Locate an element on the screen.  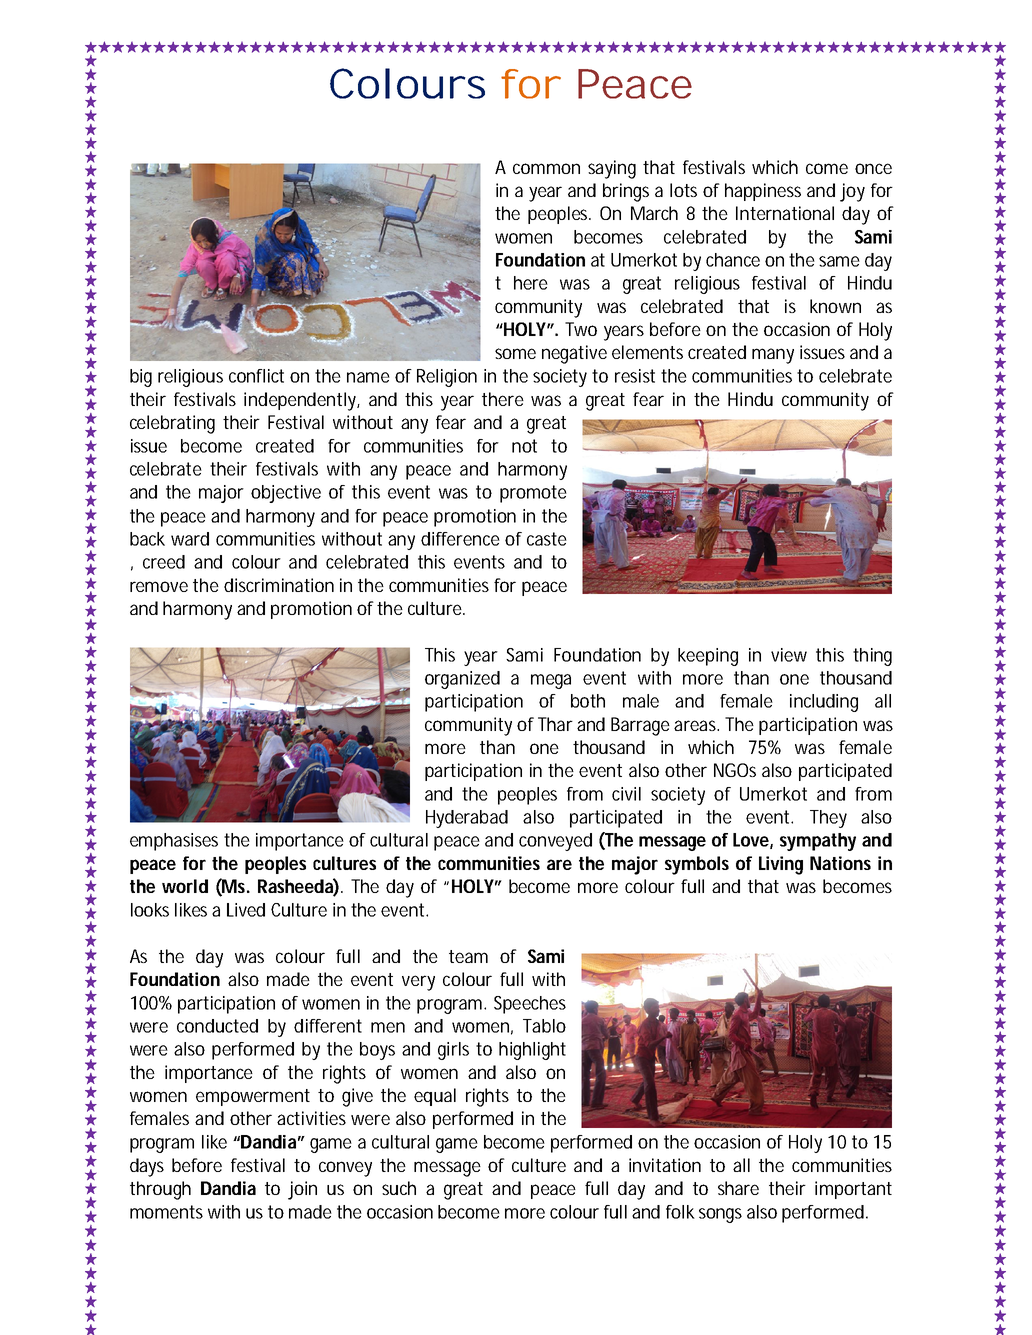
not is located at coordinates (524, 446).
